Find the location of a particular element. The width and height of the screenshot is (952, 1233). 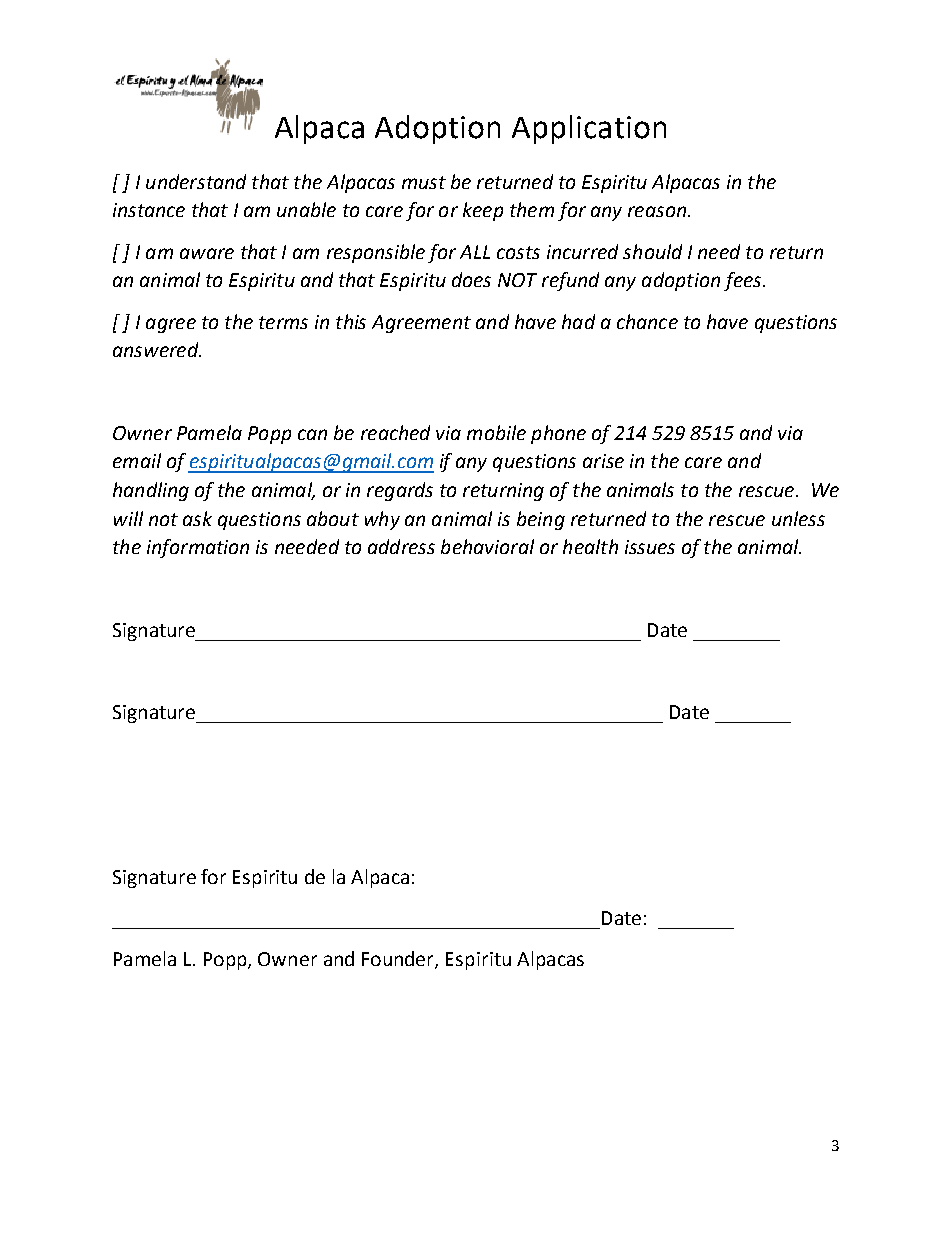

behavioral is located at coordinates (487, 546).
